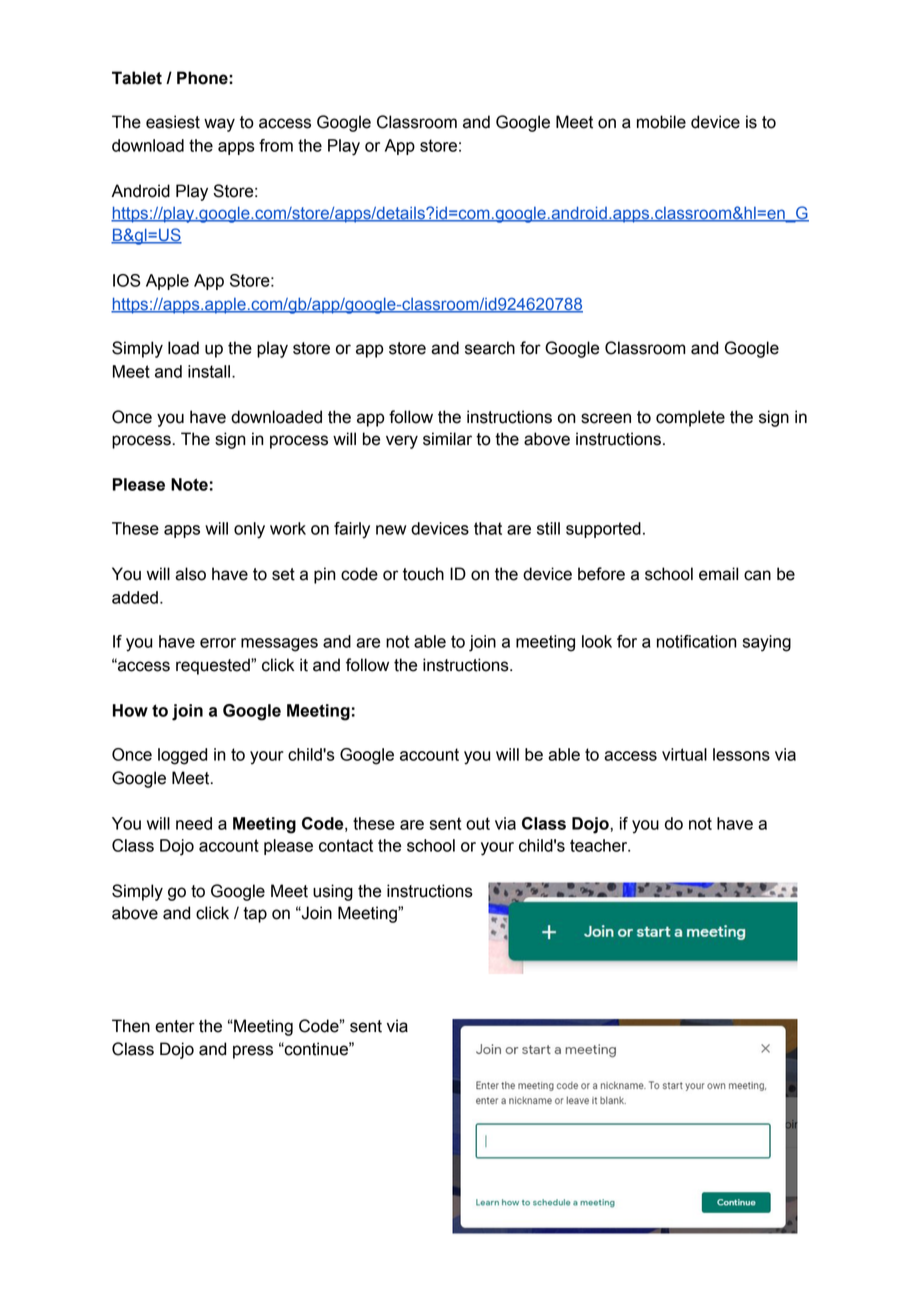  Describe the element at coordinates (175, 1026) in the document. I see `enter` at that location.
